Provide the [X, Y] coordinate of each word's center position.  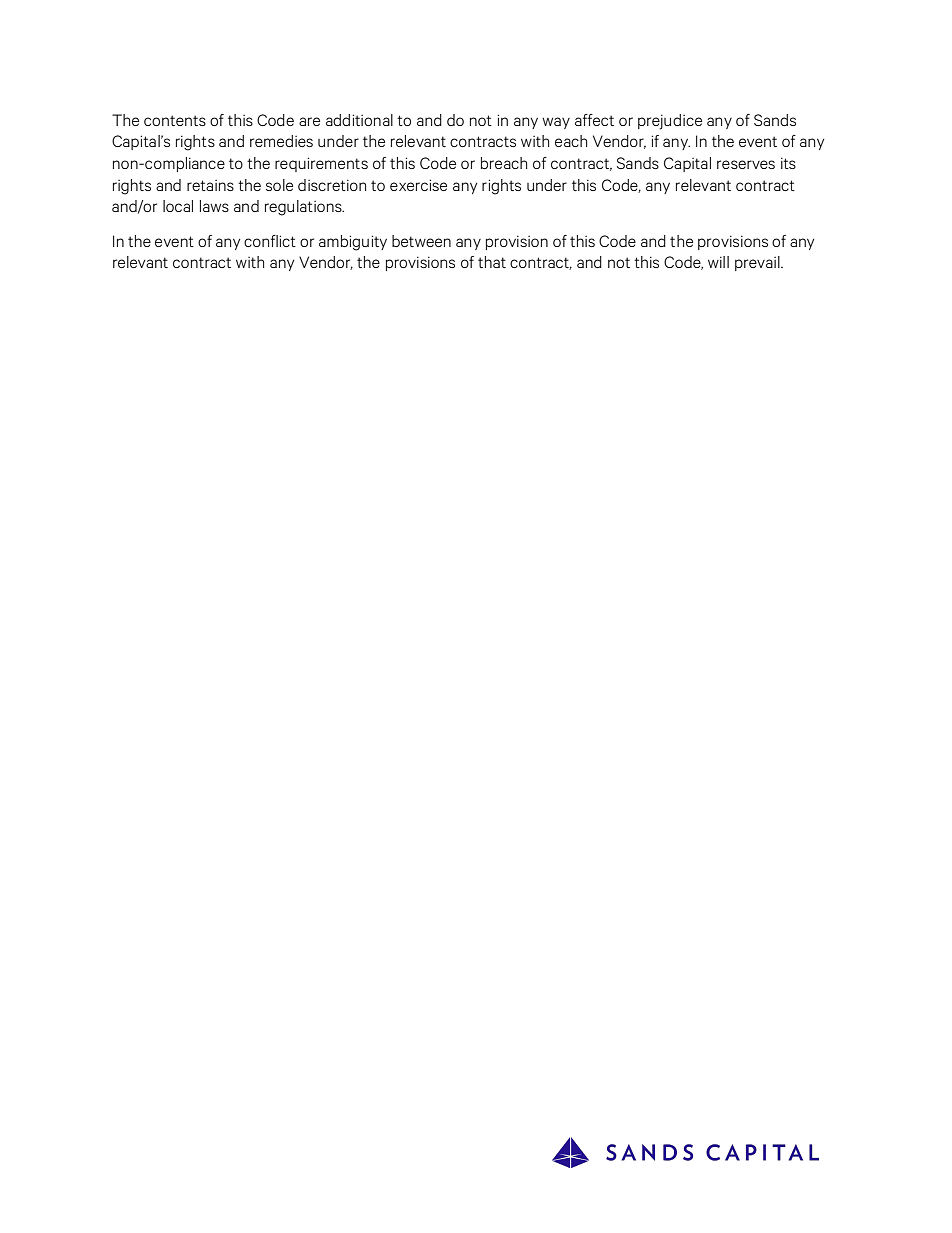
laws [214, 206]
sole [279, 185]
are [309, 121]
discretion [332, 185]
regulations [304, 208]
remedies [281, 141]
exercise [418, 185]
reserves [746, 164]
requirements [321, 164]
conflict [270, 241]
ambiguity [353, 243]
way [556, 123]
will [718, 262]
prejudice [670, 122]
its [788, 163]
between [421, 241]
